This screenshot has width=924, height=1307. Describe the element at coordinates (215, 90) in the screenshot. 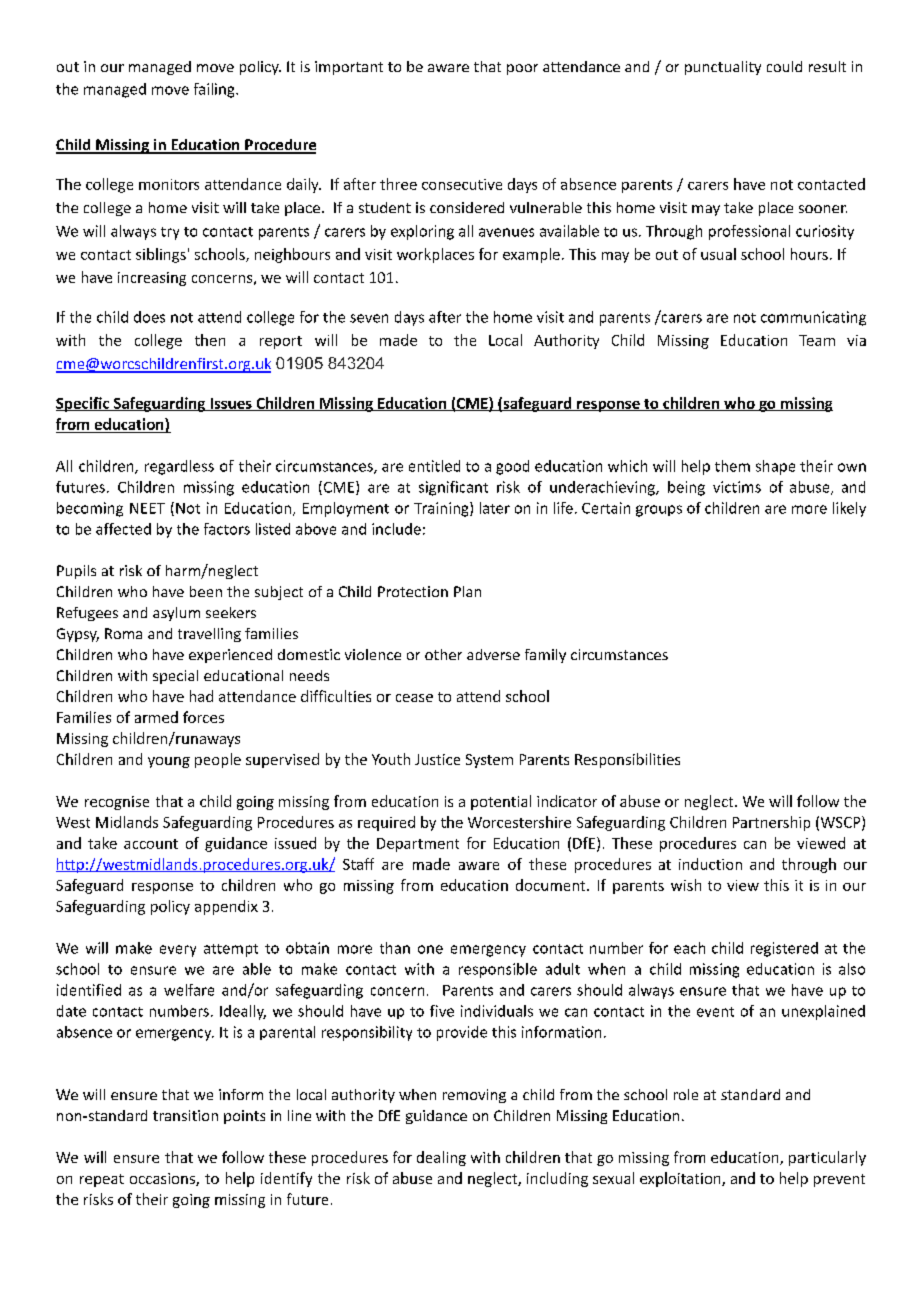

I see `failing` at that location.
